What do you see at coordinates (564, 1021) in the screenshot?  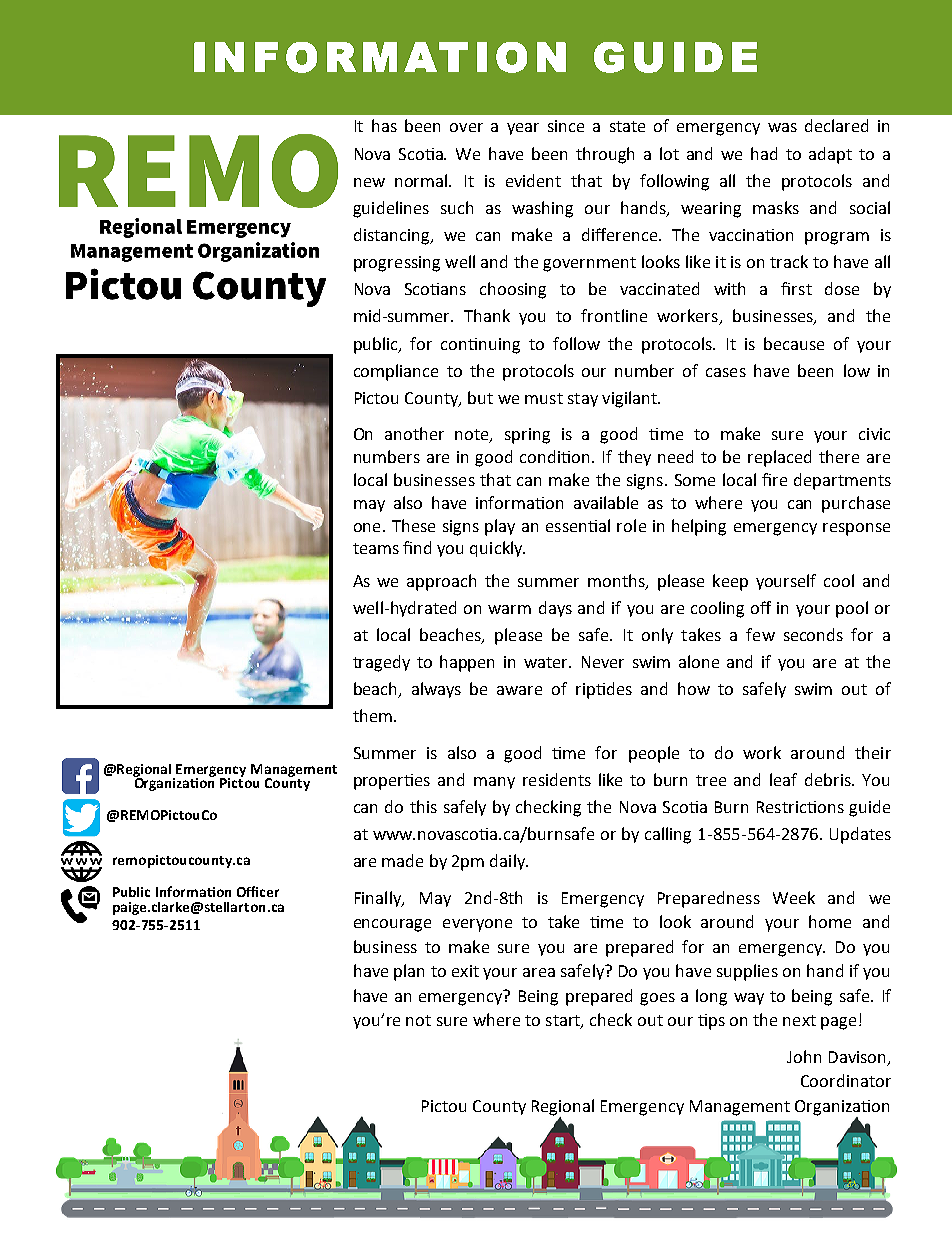 I see `start` at bounding box center [564, 1021].
